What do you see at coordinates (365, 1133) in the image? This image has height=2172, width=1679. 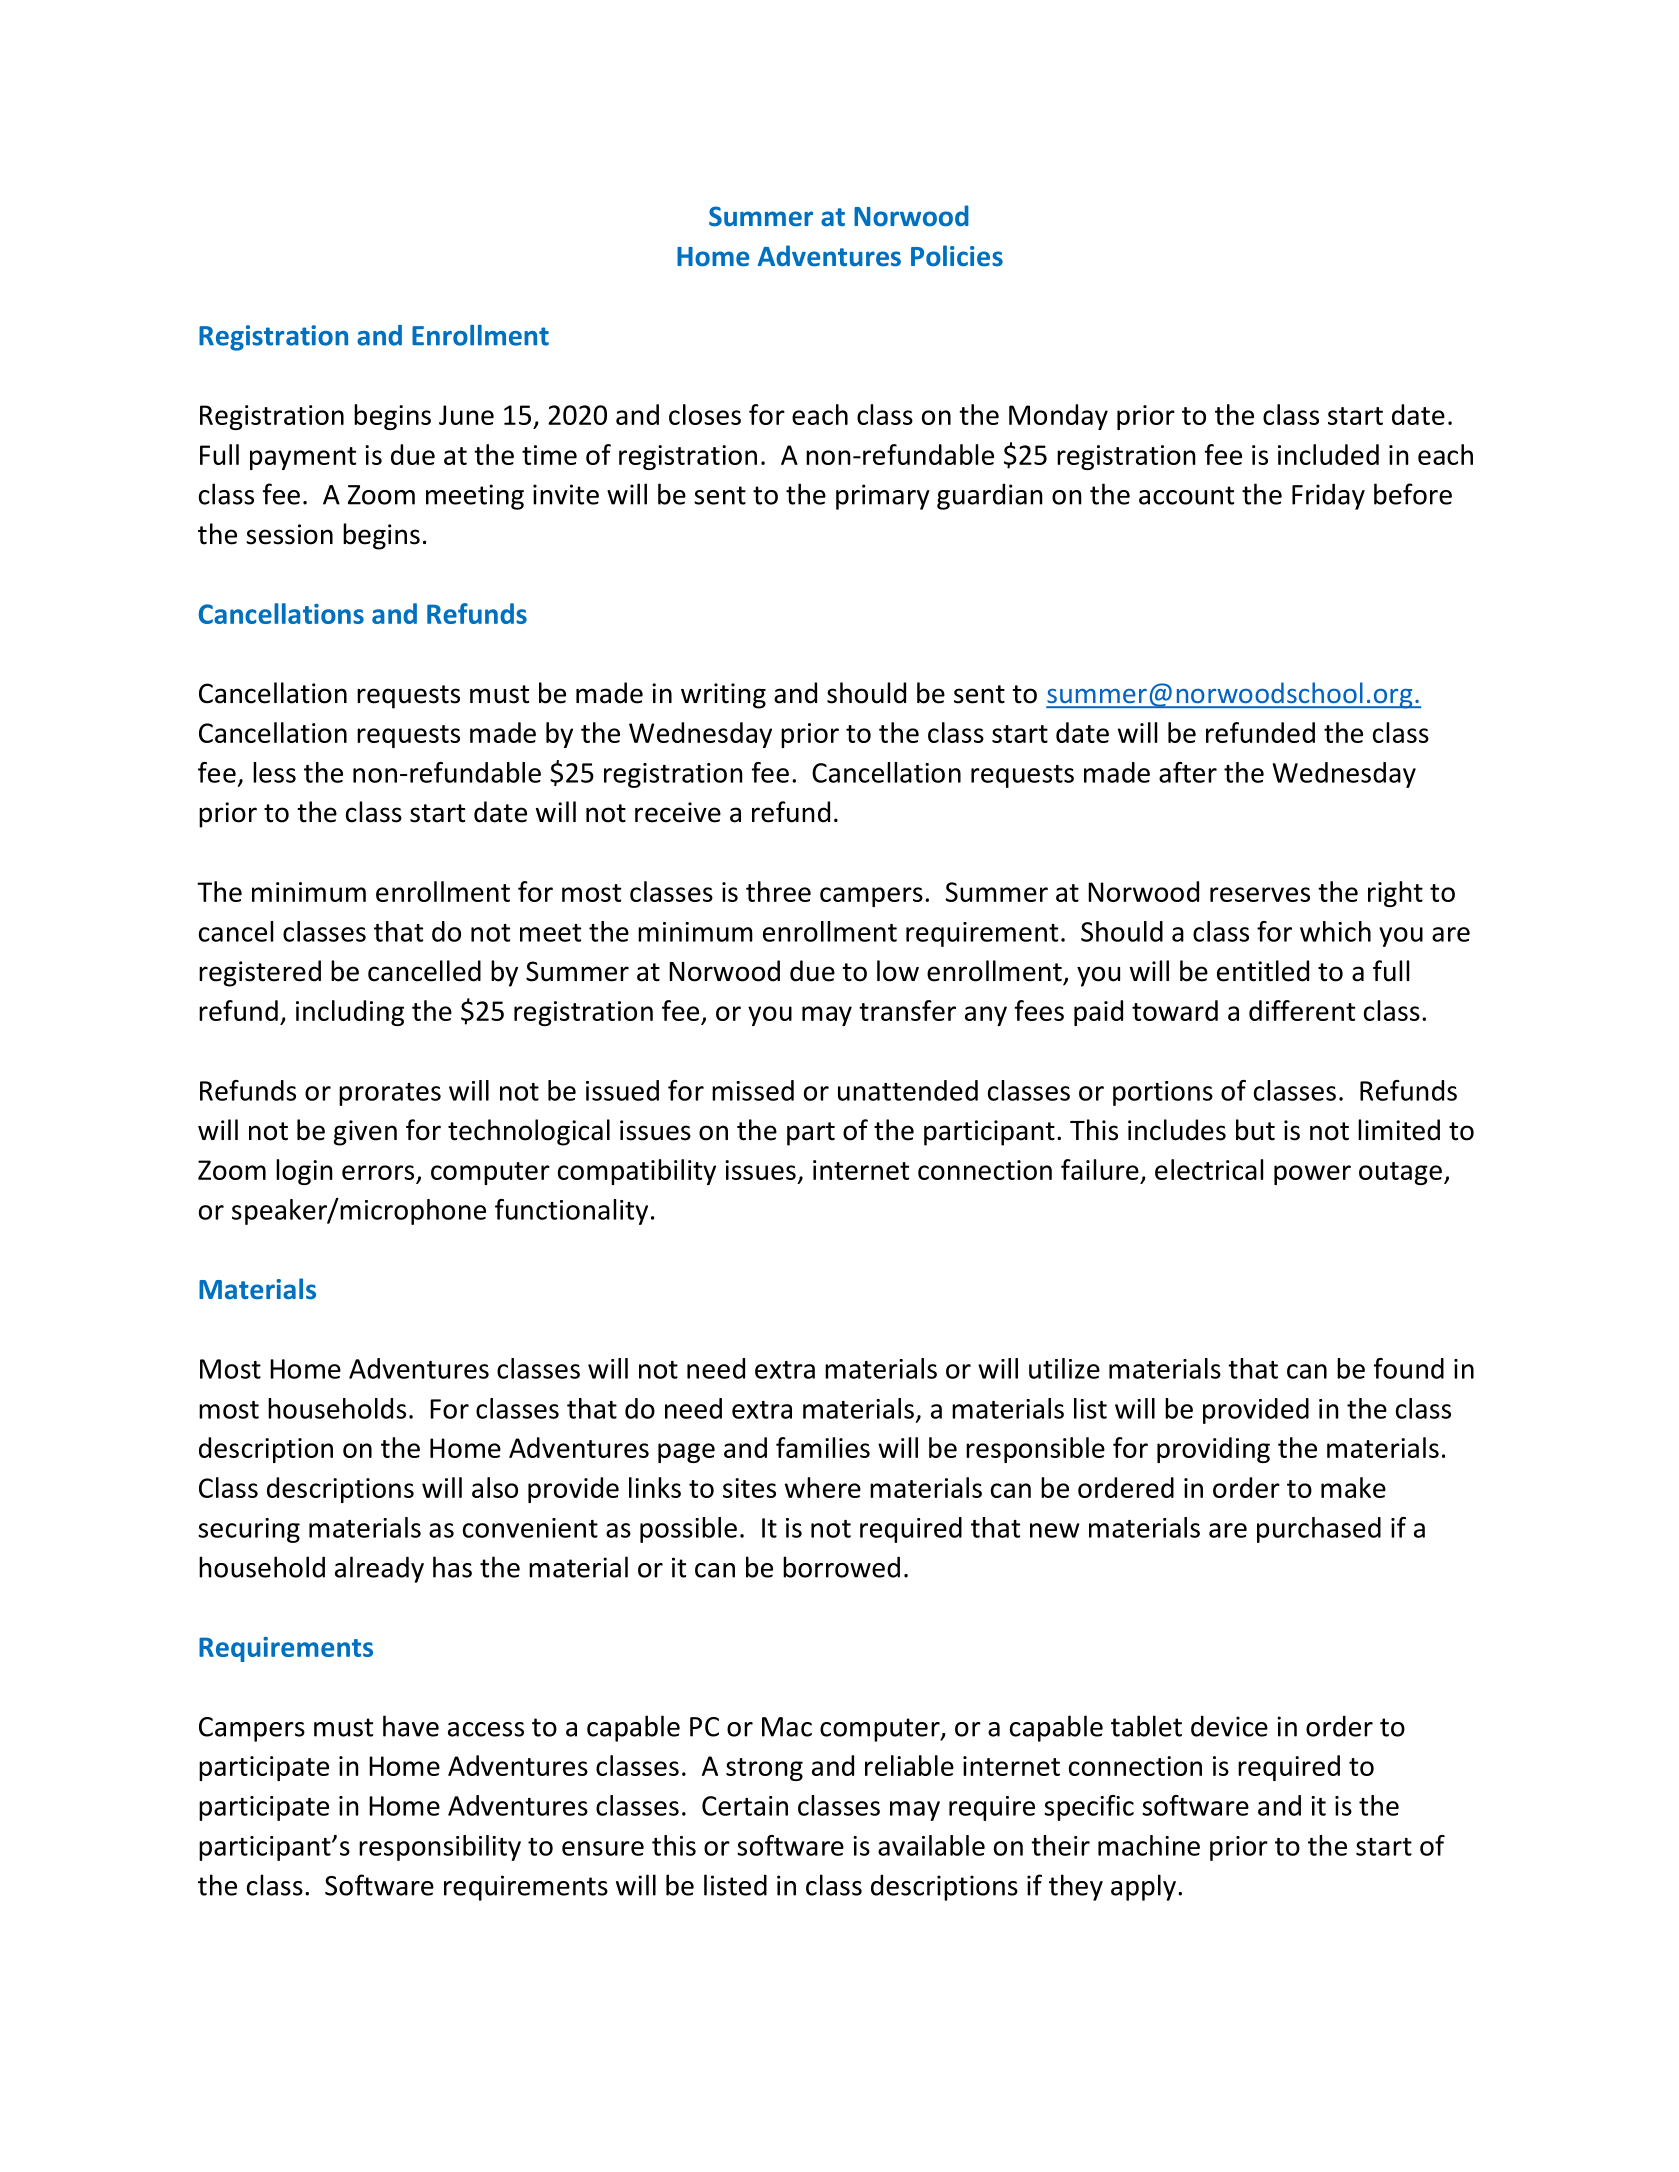 I see `given` at bounding box center [365, 1133].
